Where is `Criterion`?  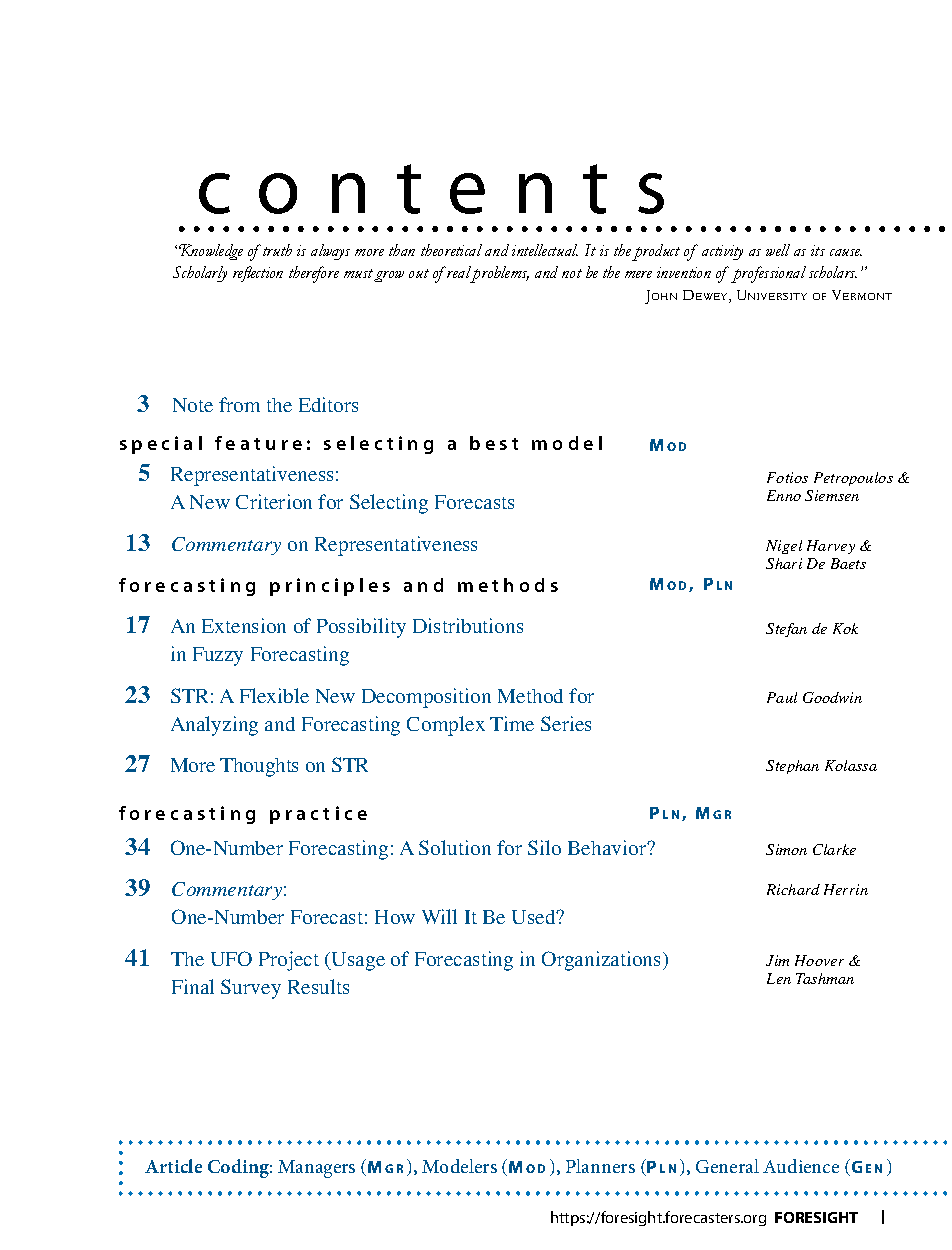
Criterion is located at coordinates (274, 501).
